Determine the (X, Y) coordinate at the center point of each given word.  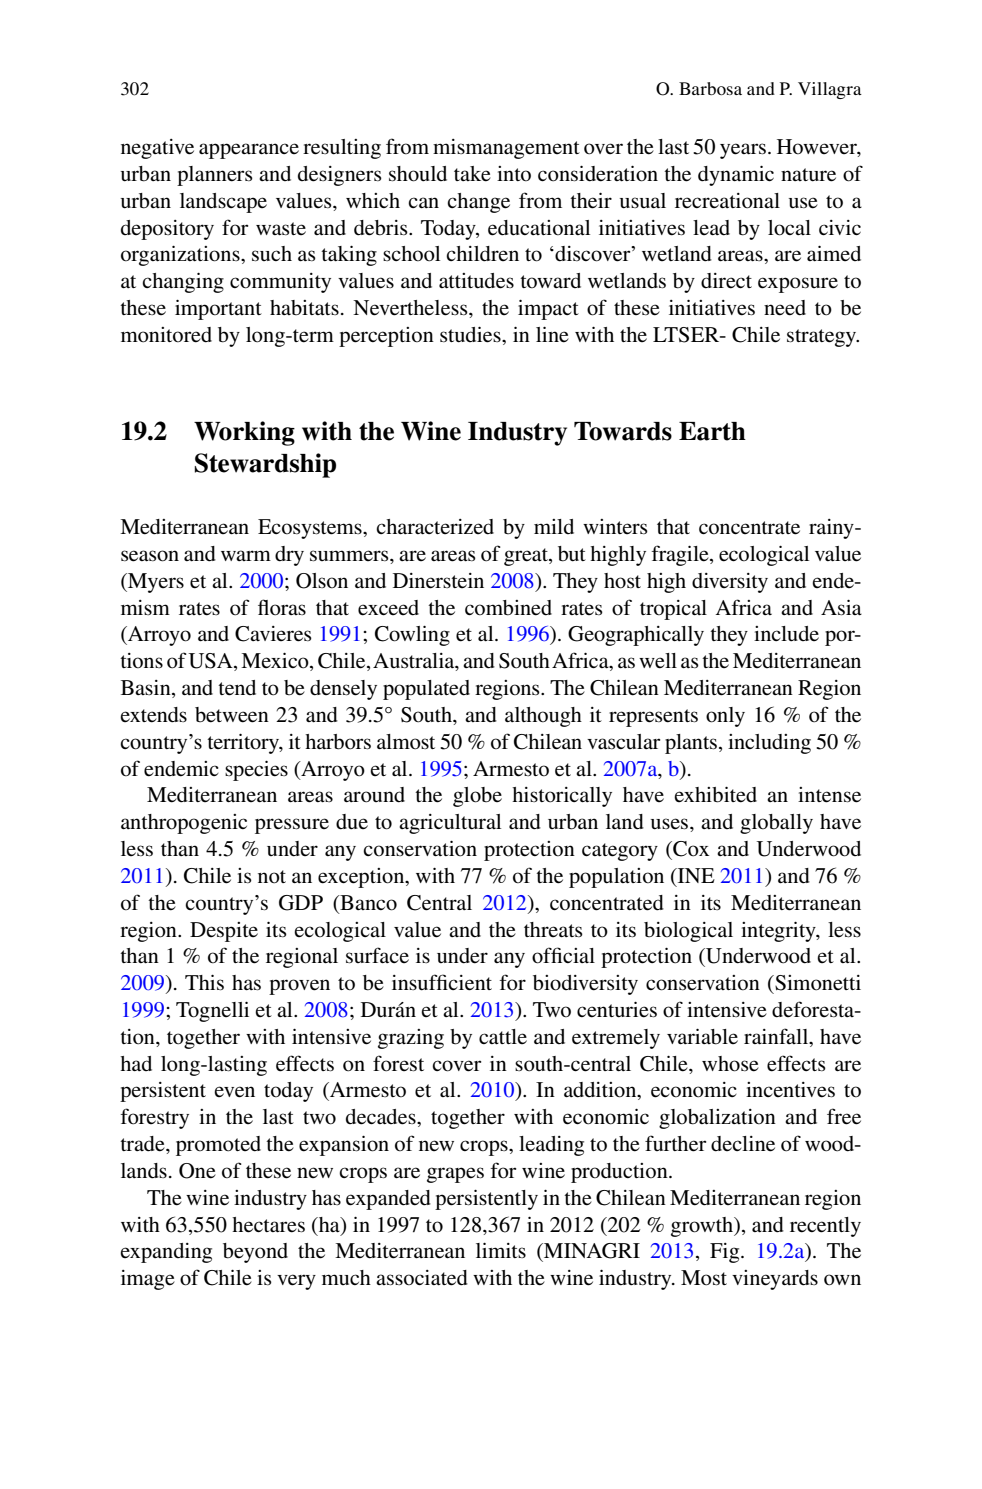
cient (470, 983)
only (725, 717)
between (232, 715)
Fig (726, 1253)
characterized (435, 527)
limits (501, 1250)
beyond (255, 1253)
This (204, 982)
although (543, 717)
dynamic (736, 175)
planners (215, 176)
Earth (712, 431)
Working (244, 433)
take (472, 174)
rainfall (777, 1036)
